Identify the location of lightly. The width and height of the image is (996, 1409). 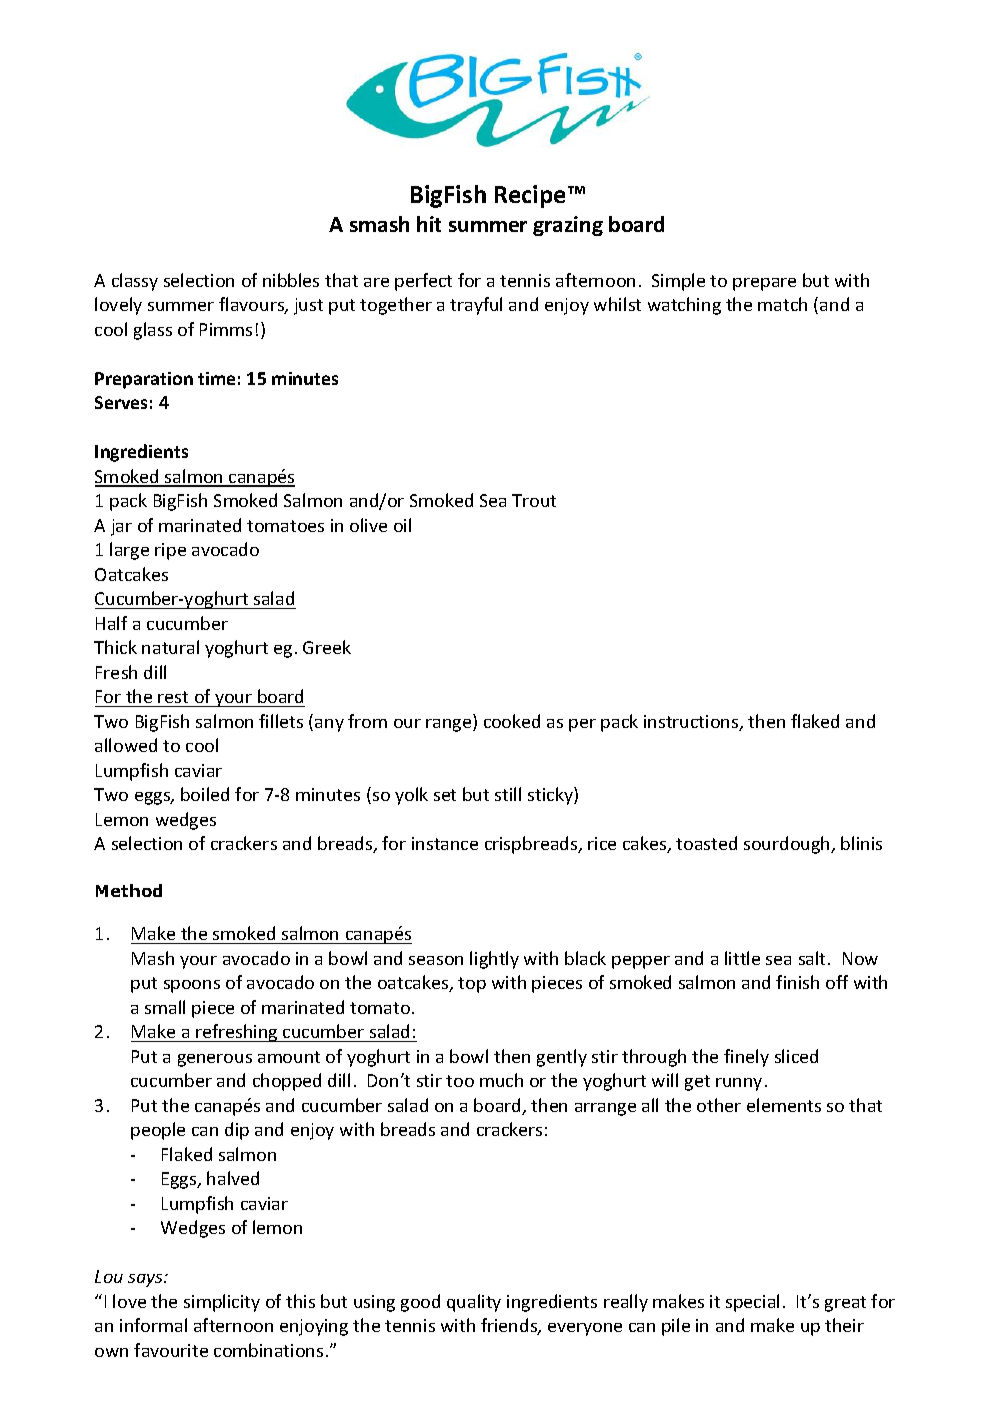
(494, 960).
